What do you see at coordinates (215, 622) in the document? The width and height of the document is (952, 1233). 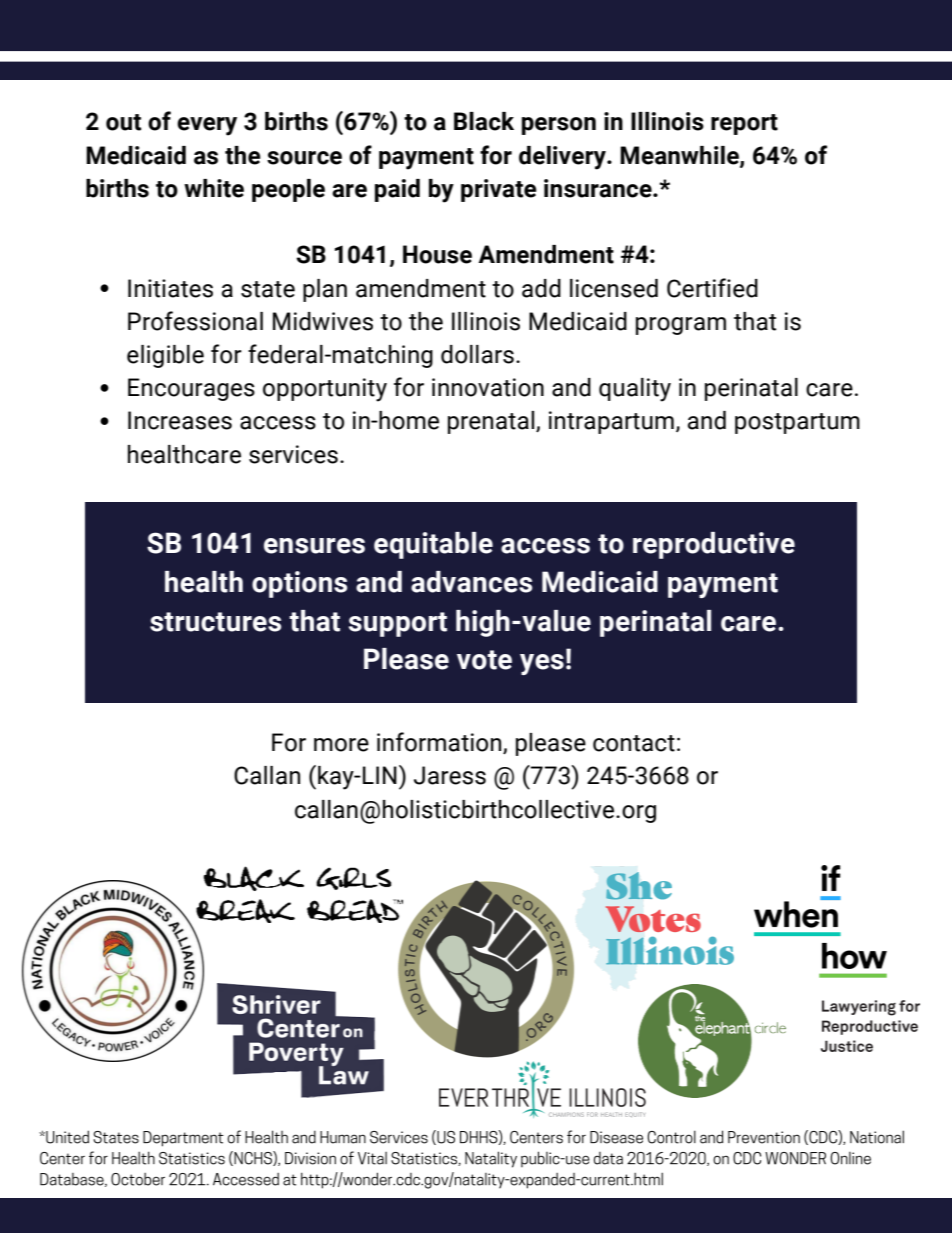 I see `structures` at bounding box center [215, 622].
